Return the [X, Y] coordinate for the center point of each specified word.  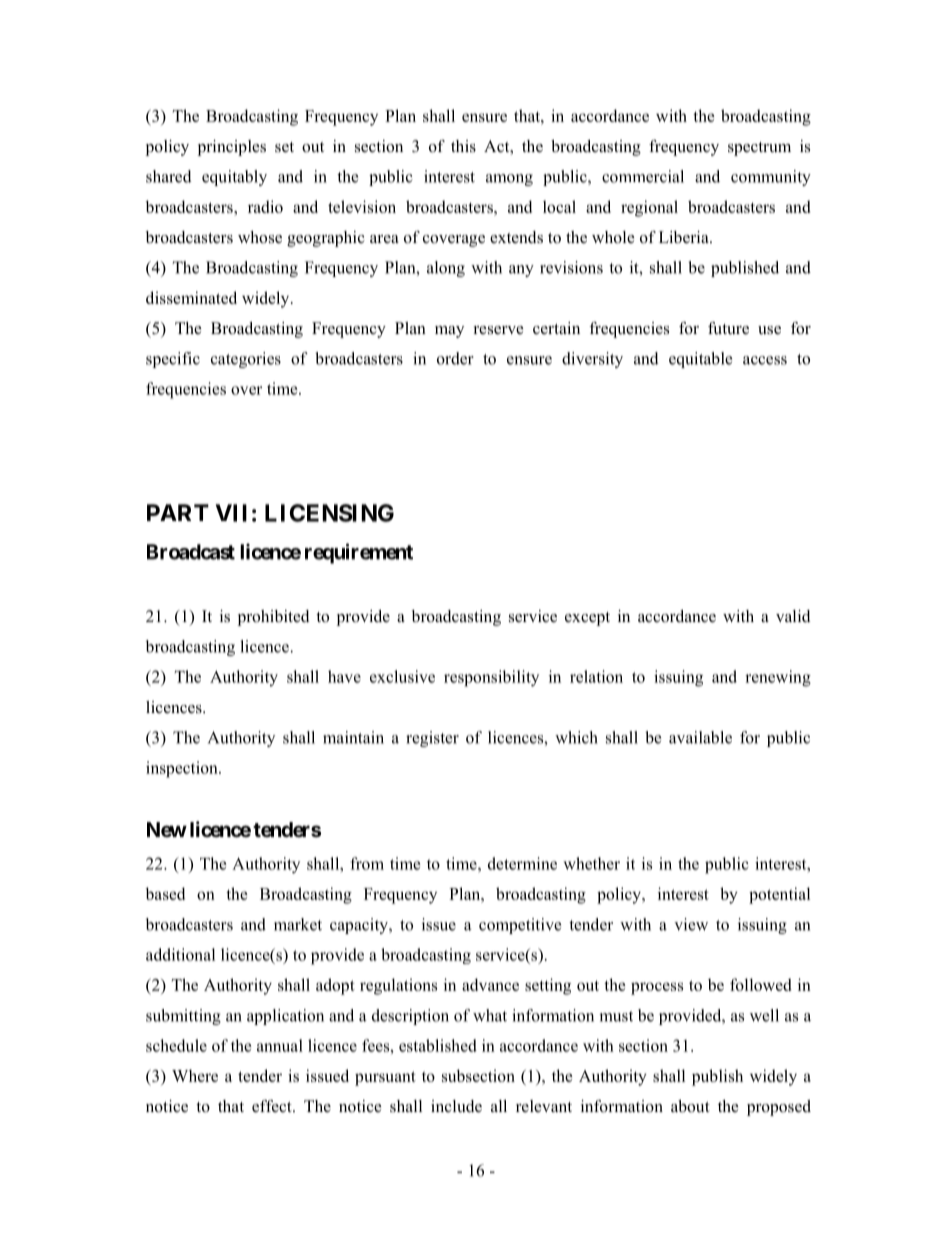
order [455, 358]
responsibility [491, 678]
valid [793, 616]
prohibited [273, 618]
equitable [700, 360]
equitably [234, 178]
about [690, 1106]
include [456, 1106]
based [165, 893]
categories [246, 360]
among [509, 180]
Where [195, 1075]
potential [779, 895]
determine [522, 863]
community [771, 178]
